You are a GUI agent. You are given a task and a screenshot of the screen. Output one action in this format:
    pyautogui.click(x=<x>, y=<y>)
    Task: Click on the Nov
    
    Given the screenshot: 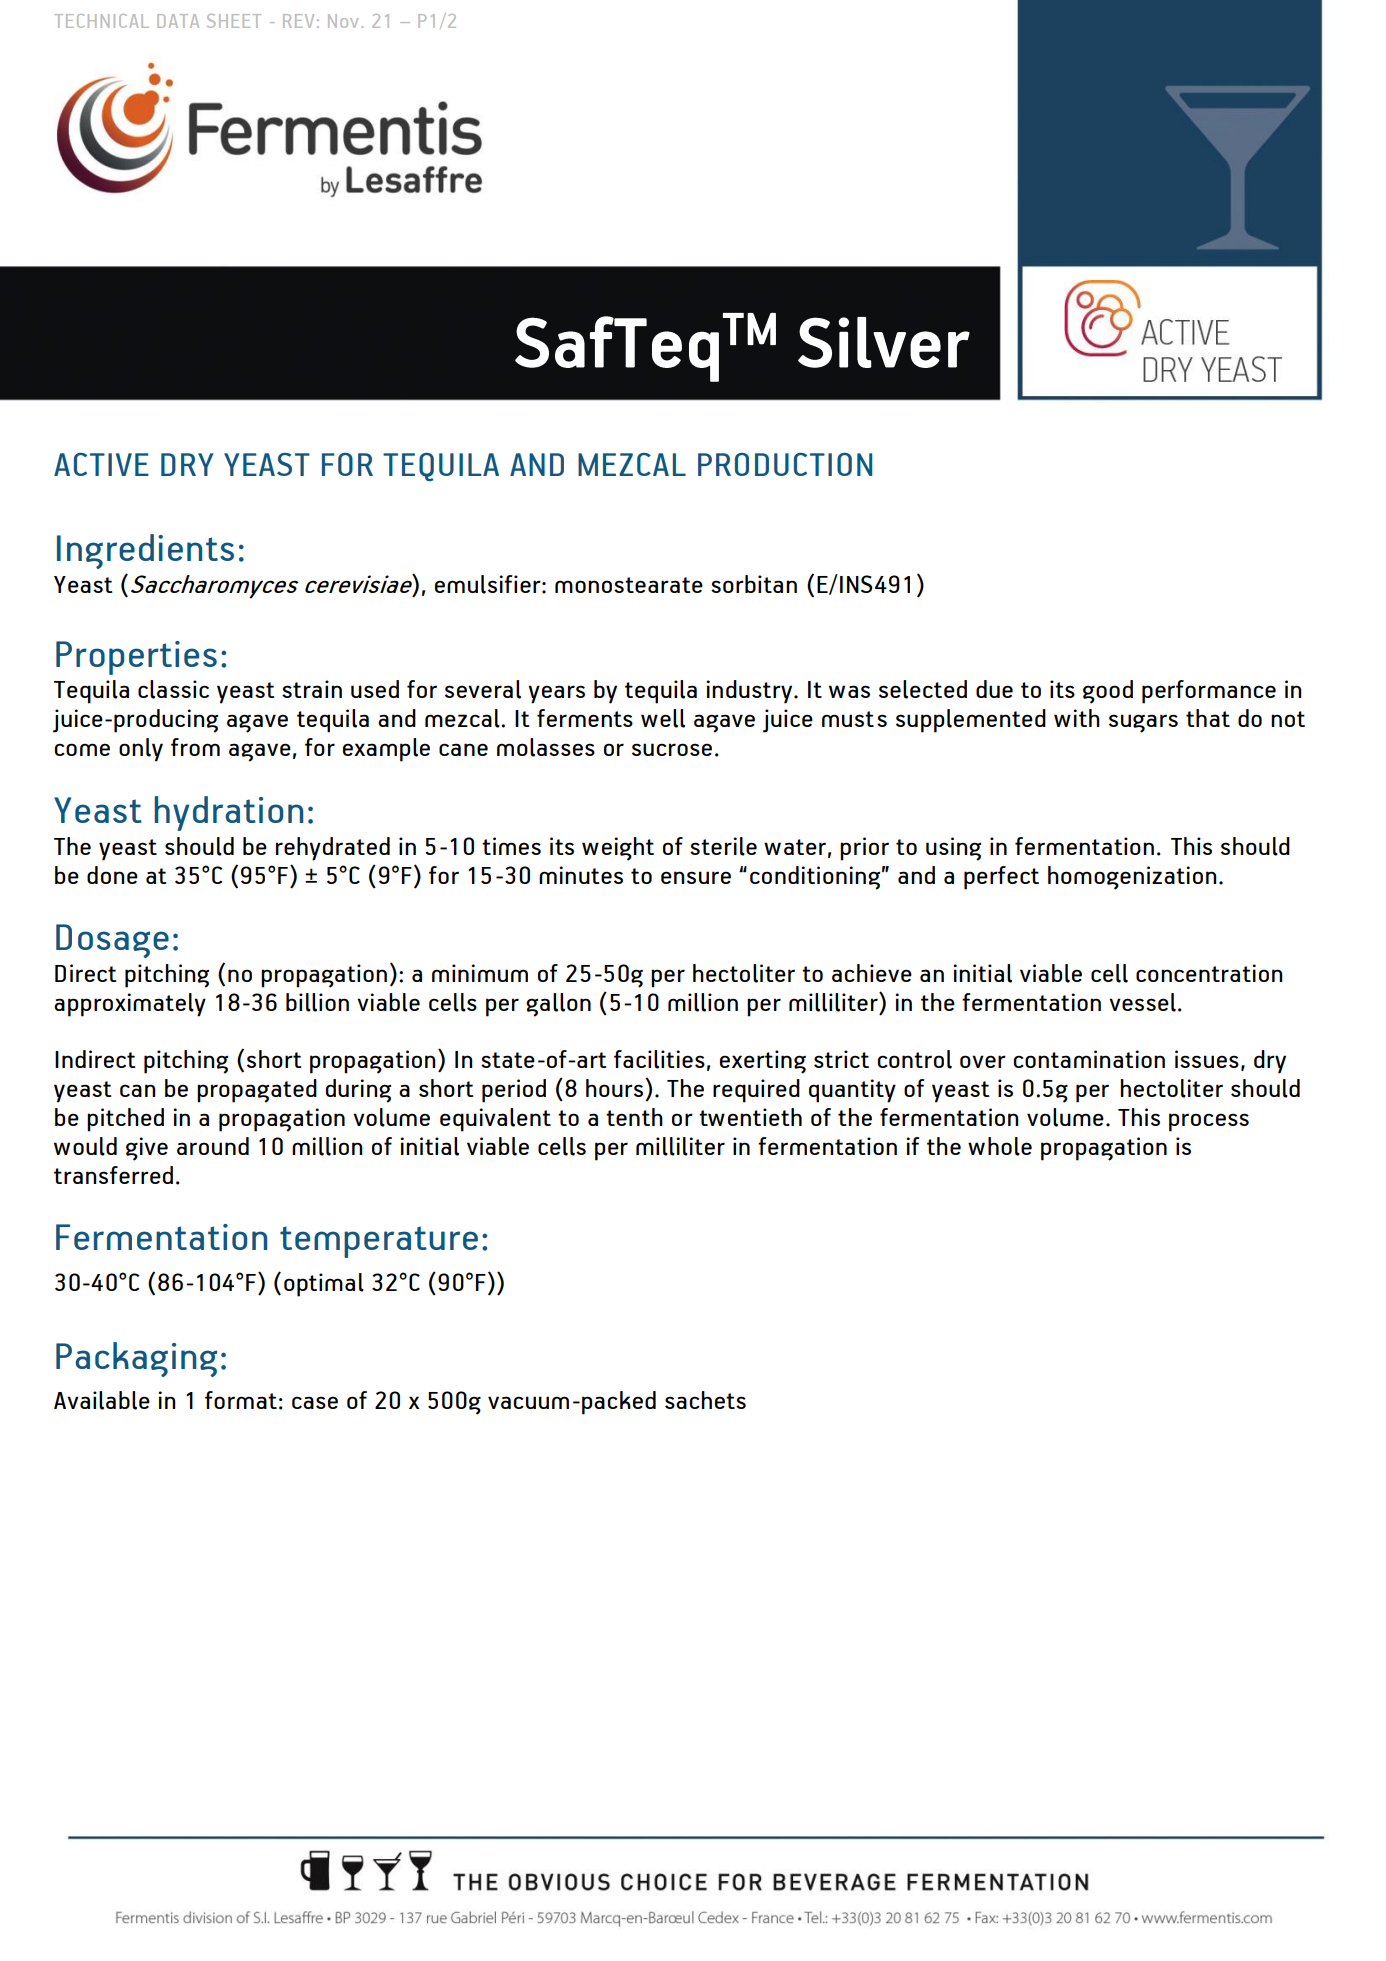 What is the action you would take?
    pyautogui.click(x=343, y=21)
